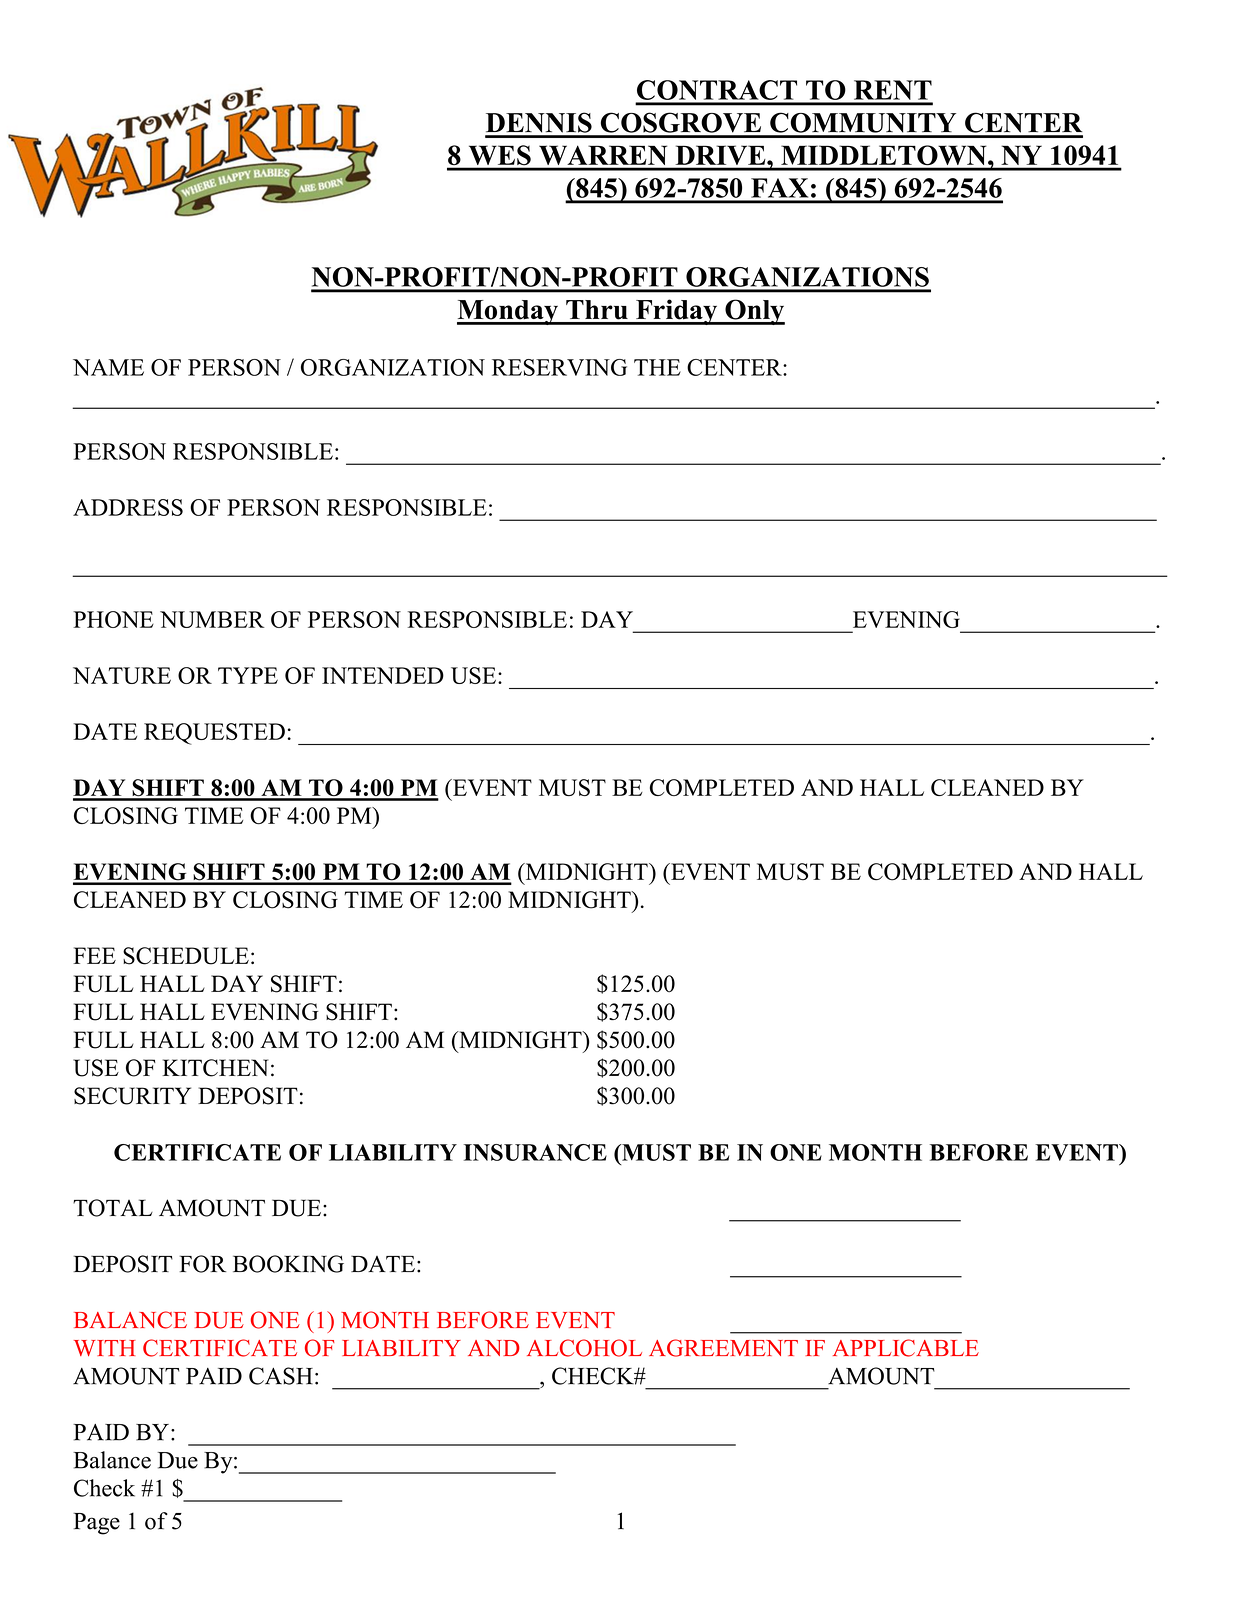 This page has height=1608, width=1242. What do you see at coordinates (97, 1524) in the page?
I see `Page` at bounding box center [97, 1524].
